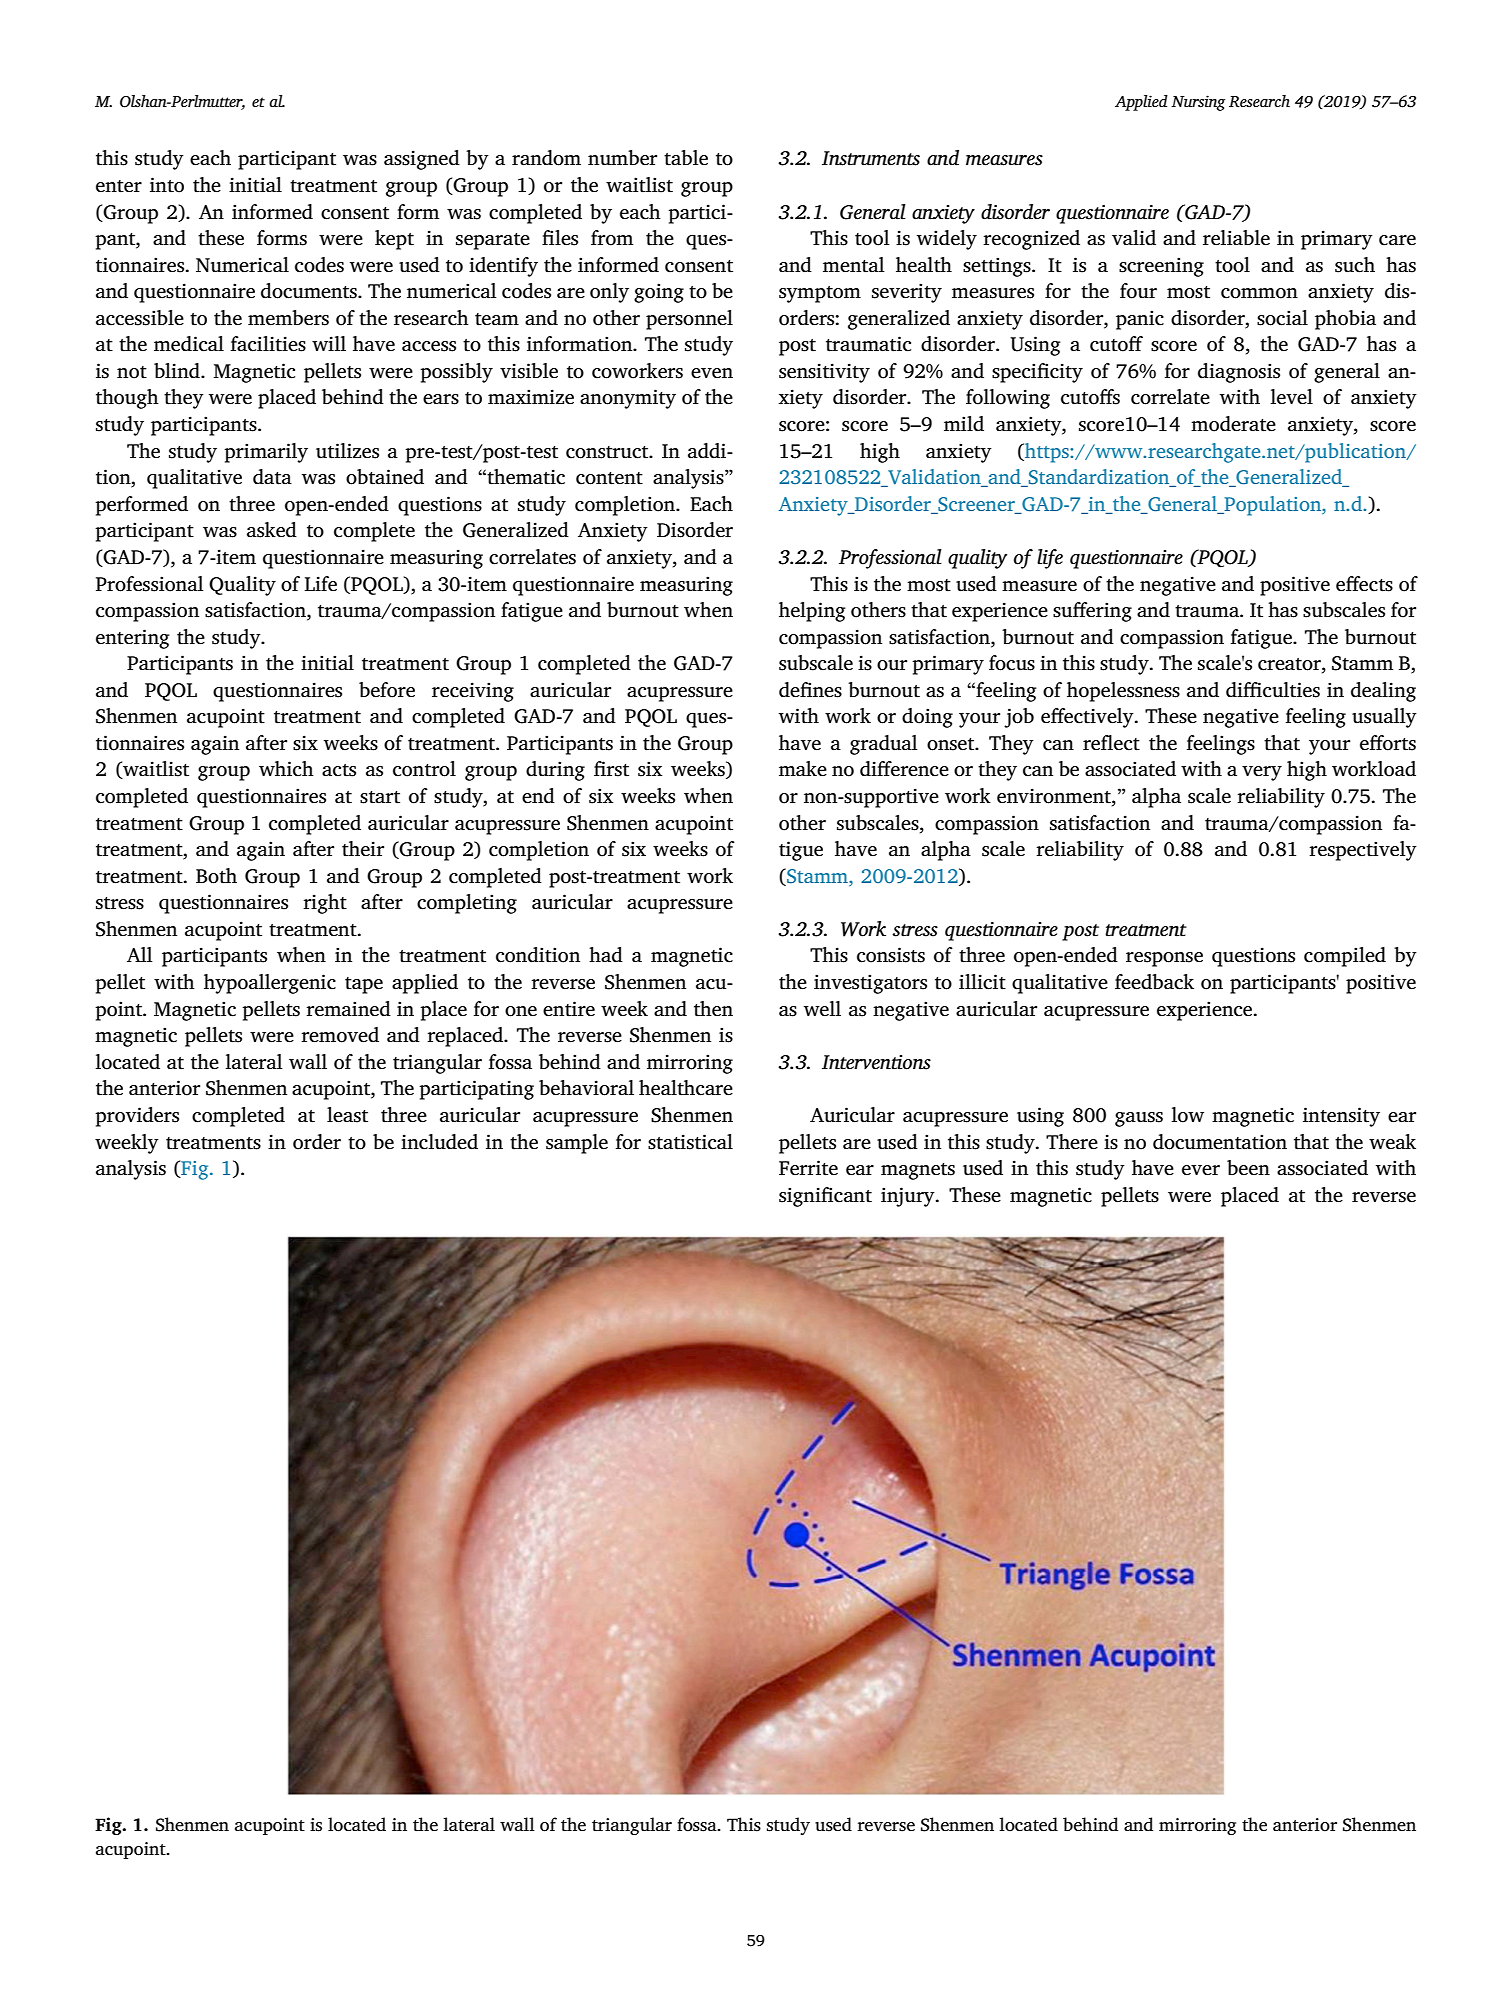 Image resolution: width=1512 pixels, height=2016 pixels. I want to click on their, so click(363, 849).
